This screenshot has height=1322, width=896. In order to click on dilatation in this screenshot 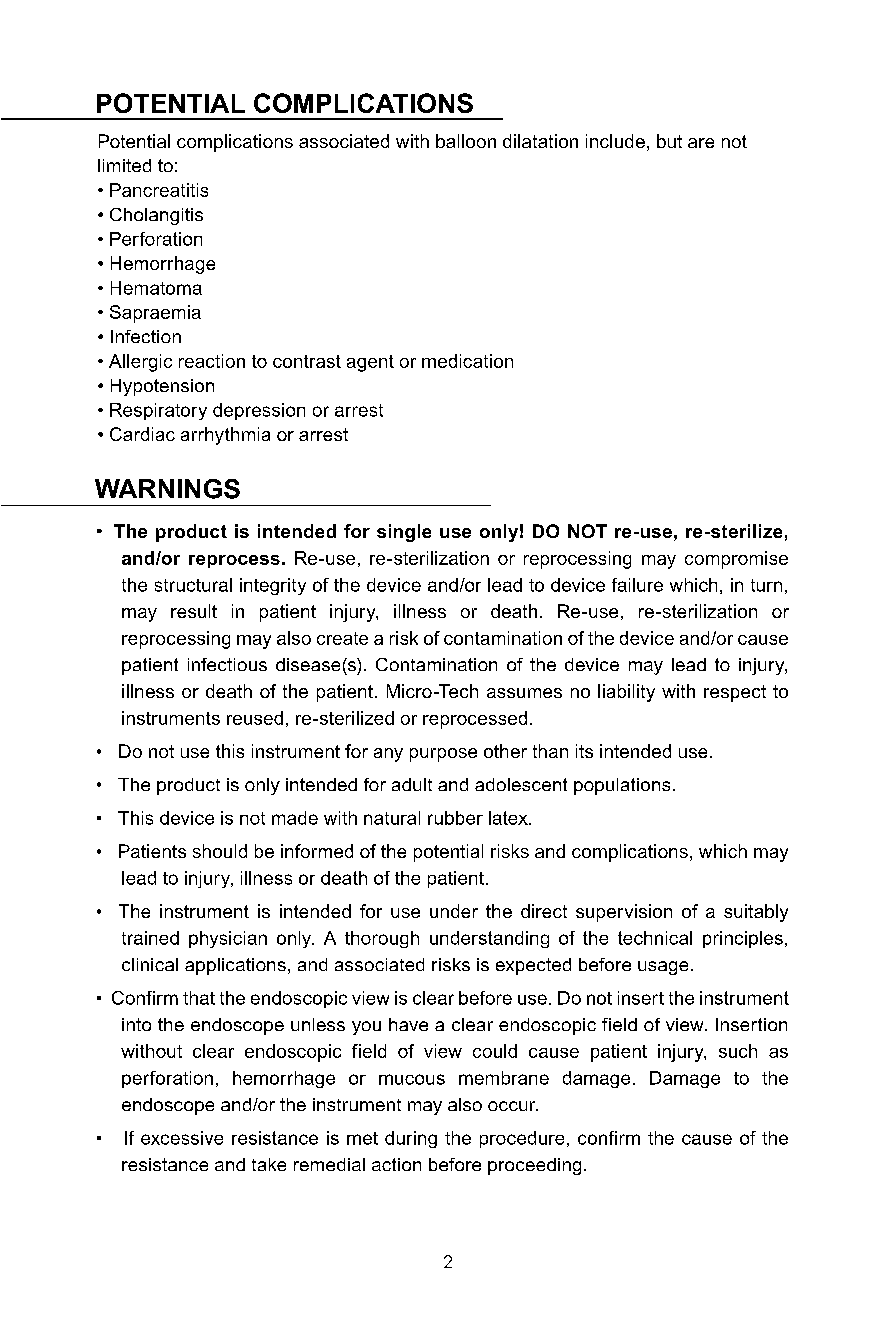, I will do `click(540, 141)`.
